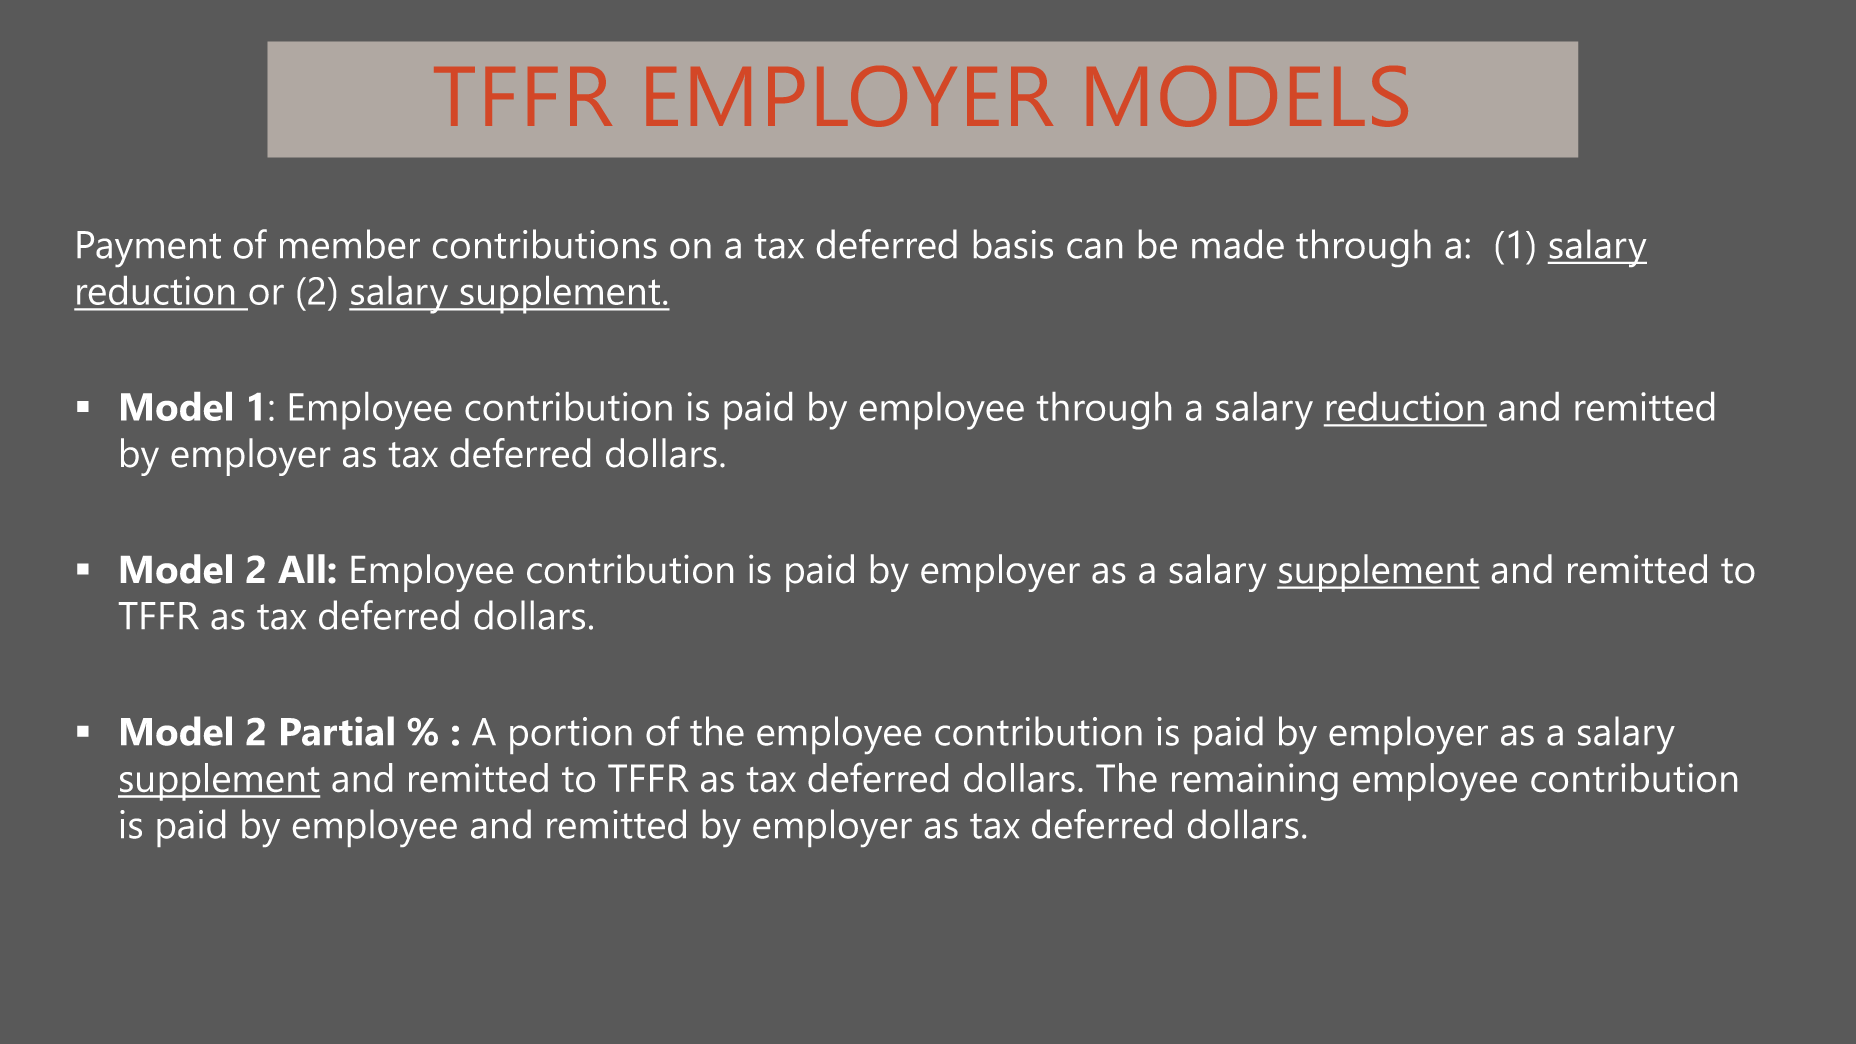  Describe the element at coordinates (1094, 248) in the screenshot. I see `can` at that location.
